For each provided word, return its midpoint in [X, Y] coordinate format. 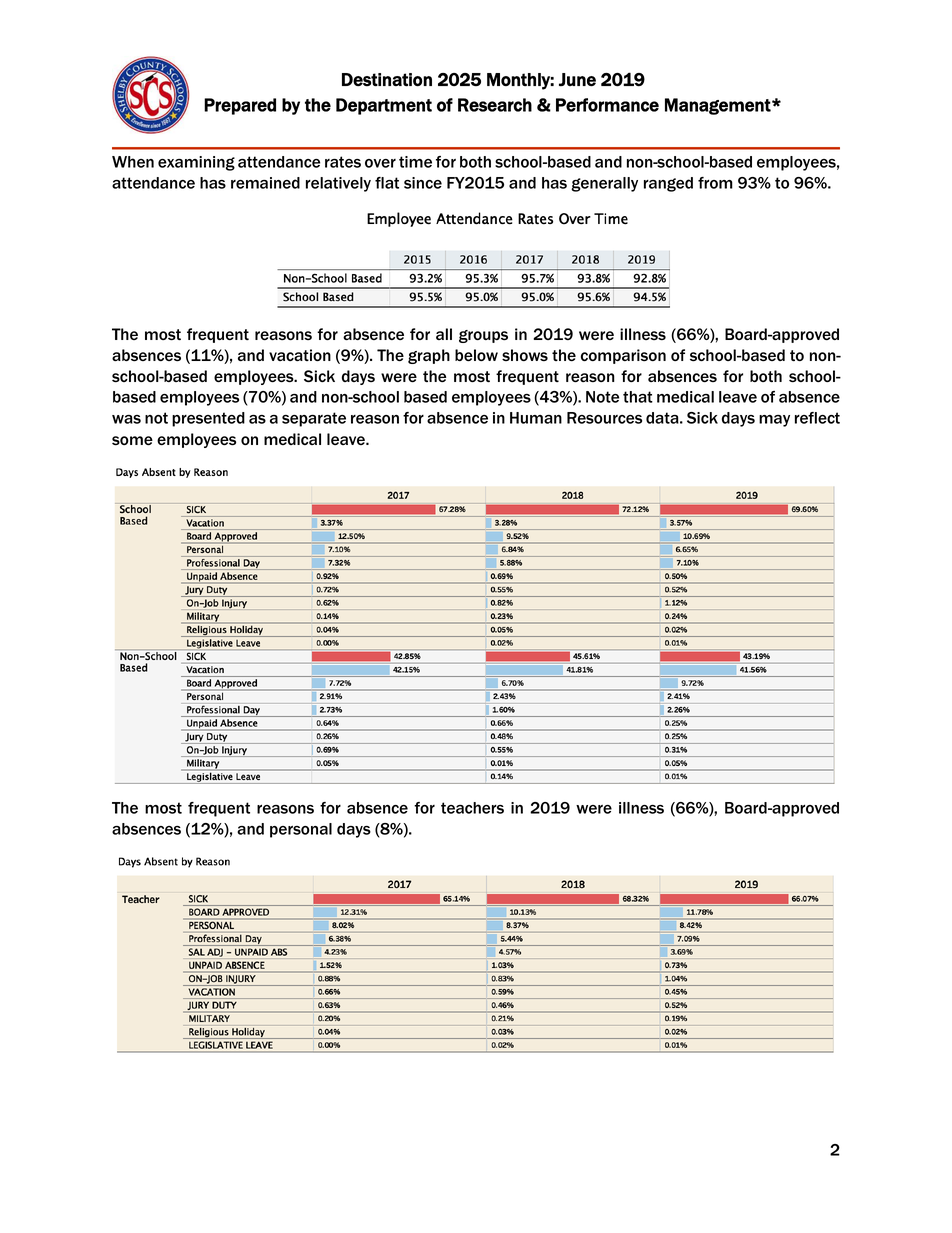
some [132, 441]
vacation [300, 355]
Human [536, 418]
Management [719, 106]
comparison [623, 356]
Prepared [240, 106]
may [774, 421]
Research [495, 105]
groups [483, 336]
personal [301, 830]
